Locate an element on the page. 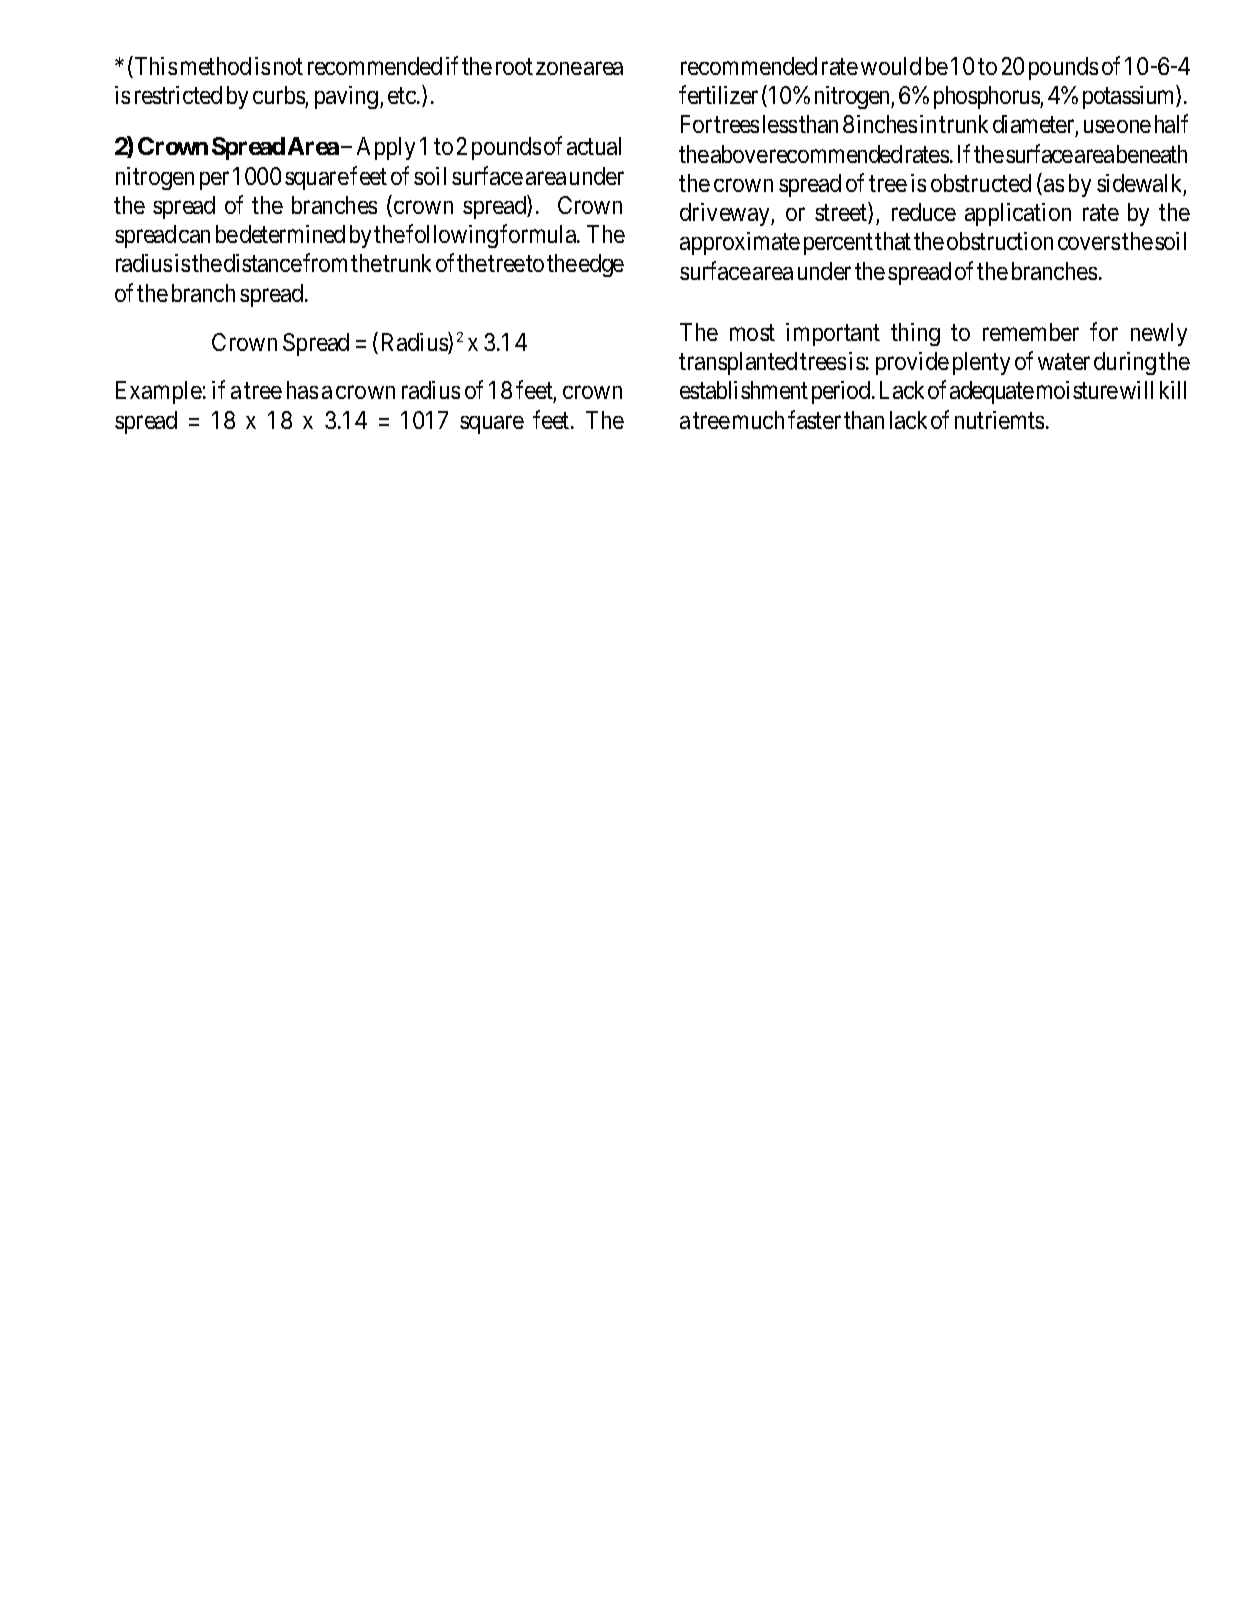 This page has height=1611, width=1245. has is located at coordinates (302, 390).
